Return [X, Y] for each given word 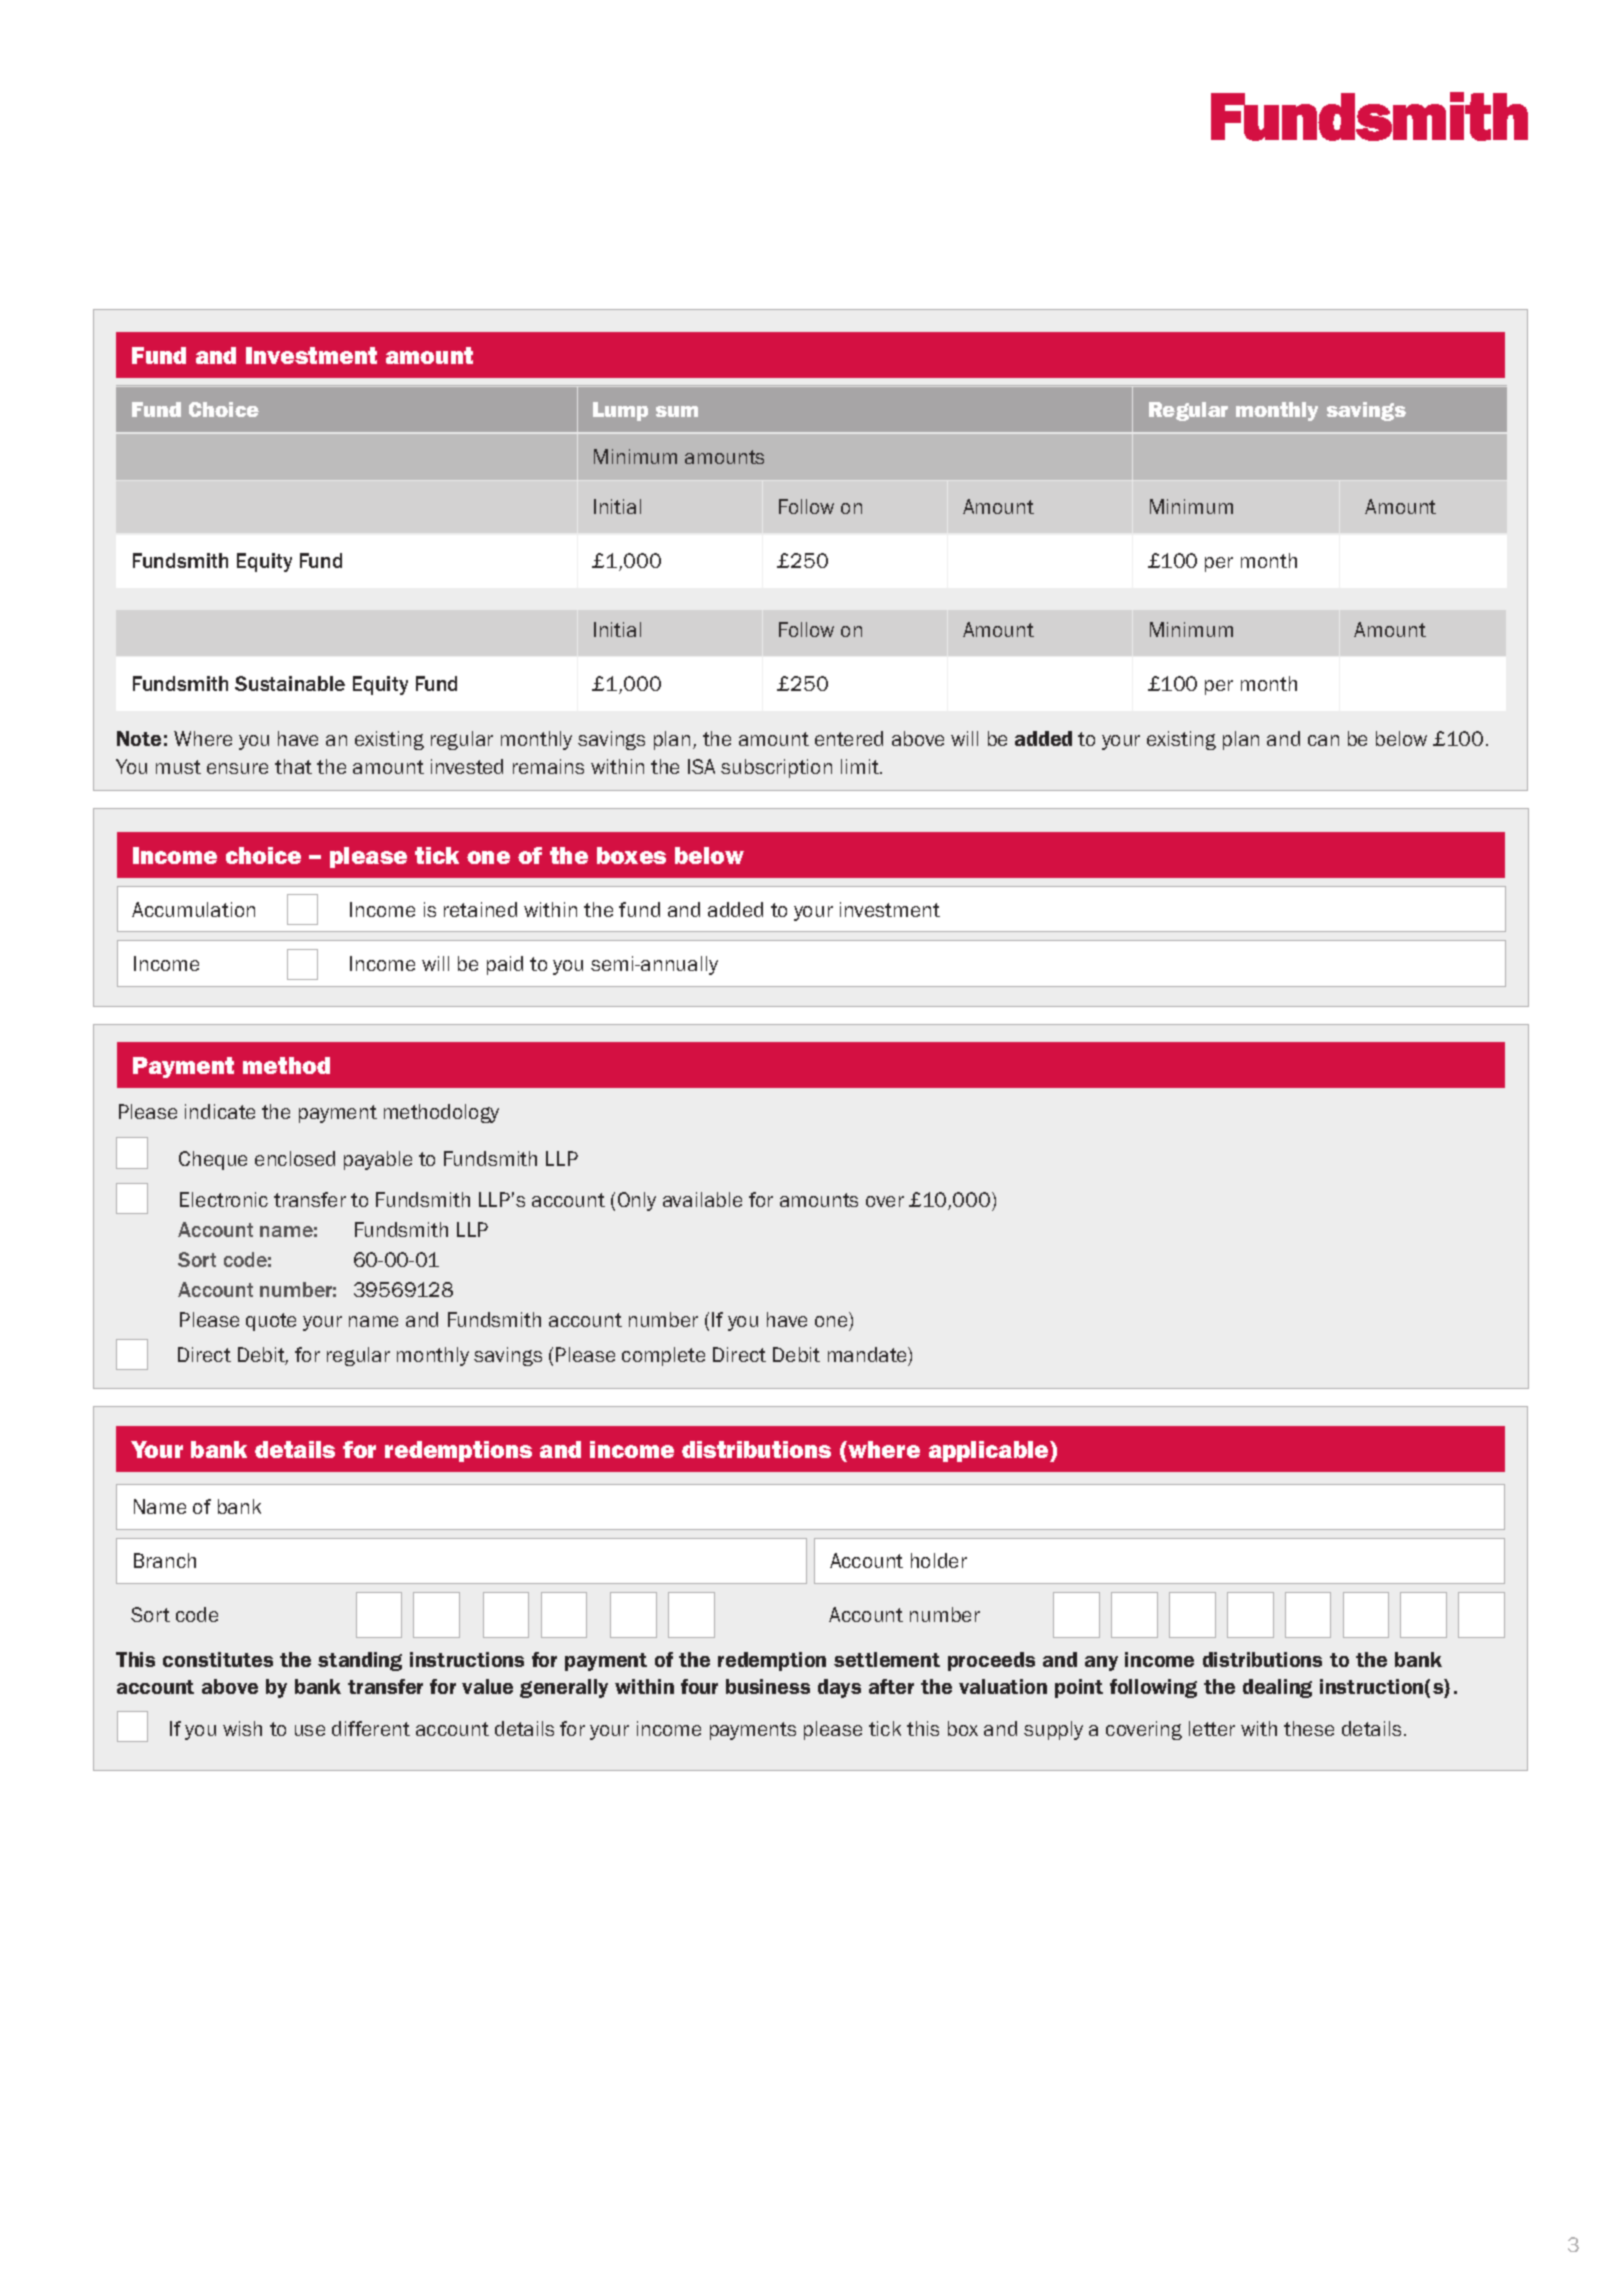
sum [677, 411]
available [702, 1199]
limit [861, 766]
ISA [701, 766]
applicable [990, 1451]
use [310, 1730]
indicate [220, 1111]
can [1323, 740]
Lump [620, 411]
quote [271, 1322]
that [293, 766]
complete [663, 1356]
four [699, 1686]
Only [637, 1201]
